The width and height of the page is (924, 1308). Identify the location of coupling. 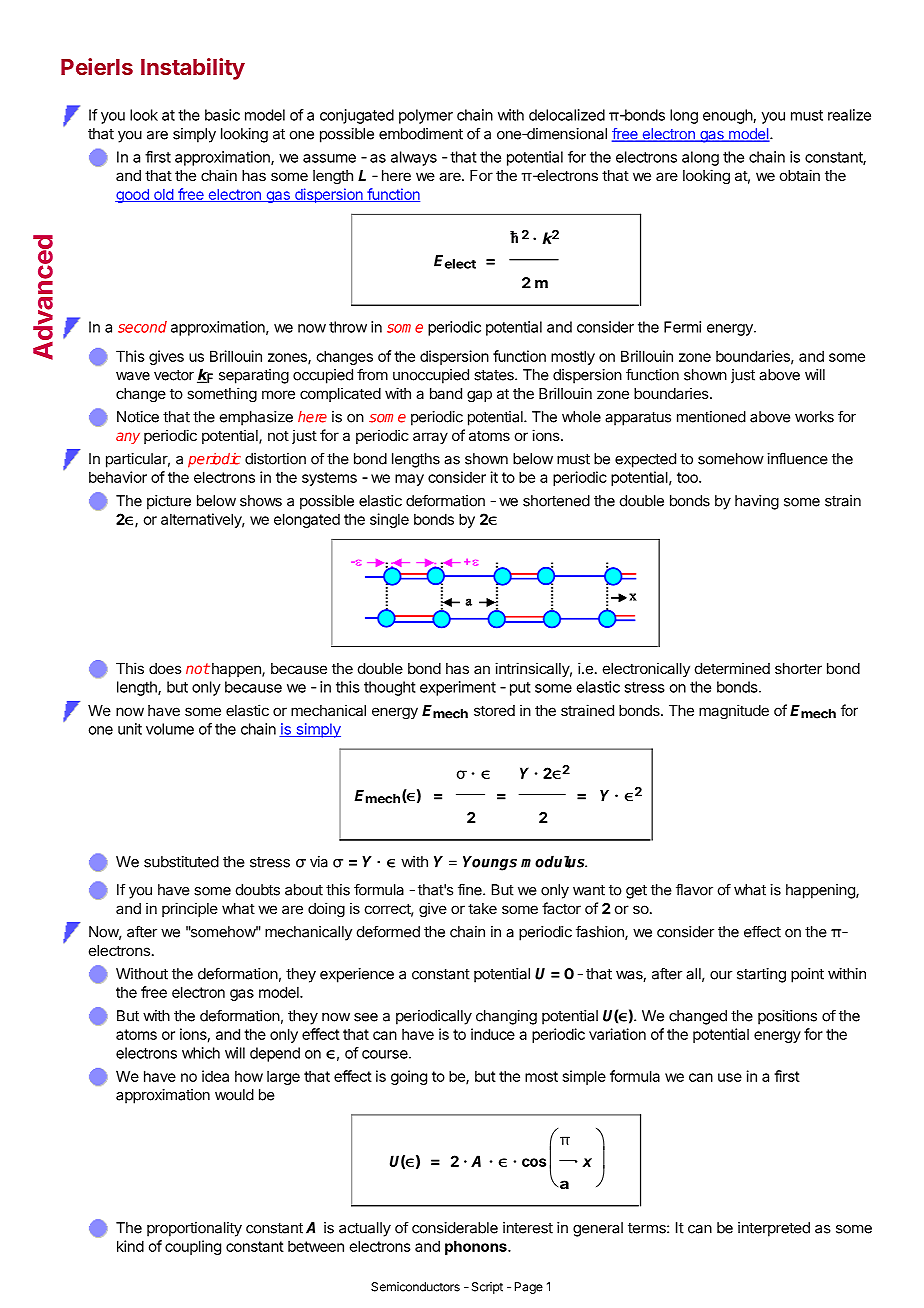
(193, 1247).
